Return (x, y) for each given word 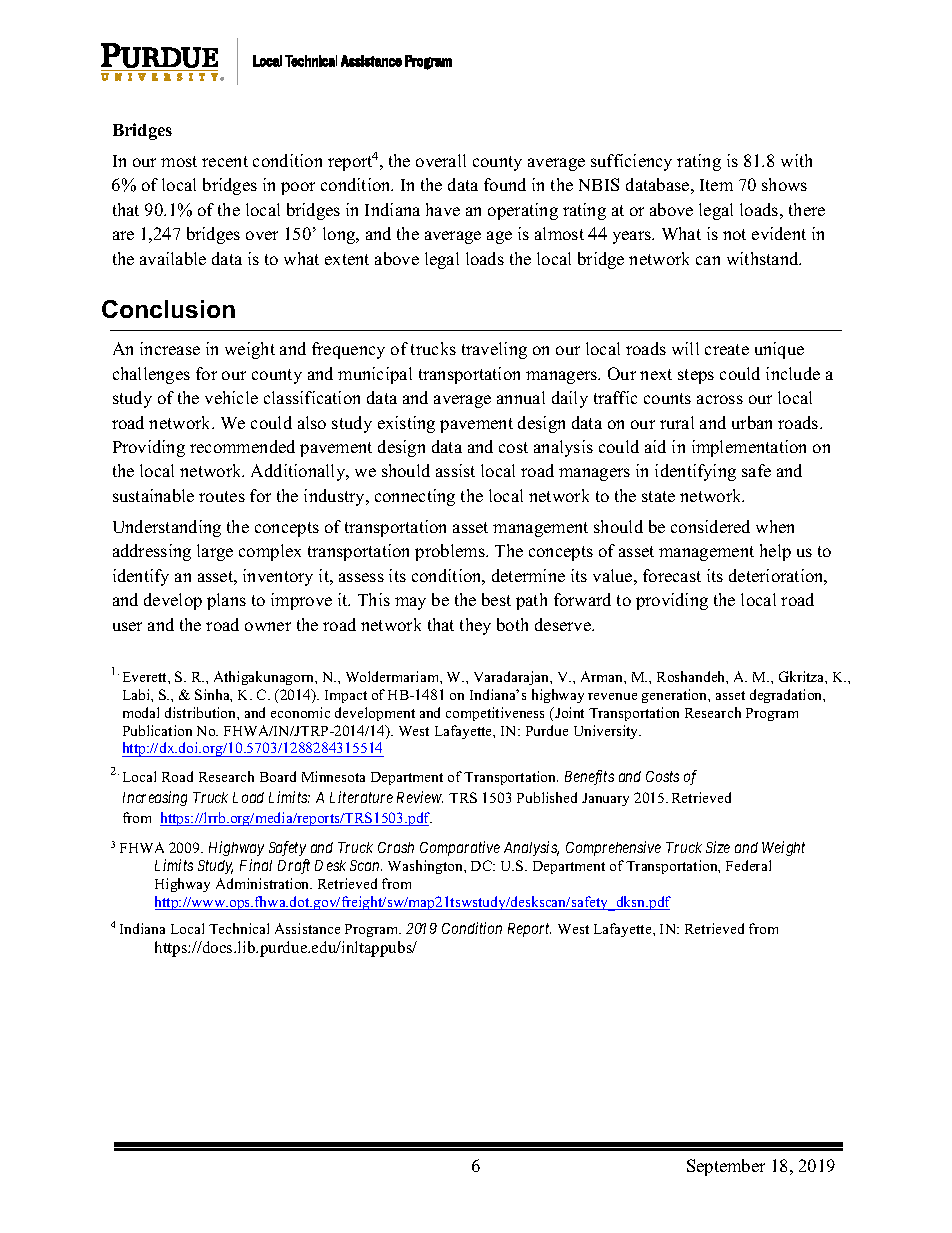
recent (225, 161)
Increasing (155, 798)
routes (222, 496)
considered (710, 526)
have (443, 209)
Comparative (460, 848)
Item (716, 185)
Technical (239, 928)
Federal (748, 865)
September (726, 1167)
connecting (415, 497)
